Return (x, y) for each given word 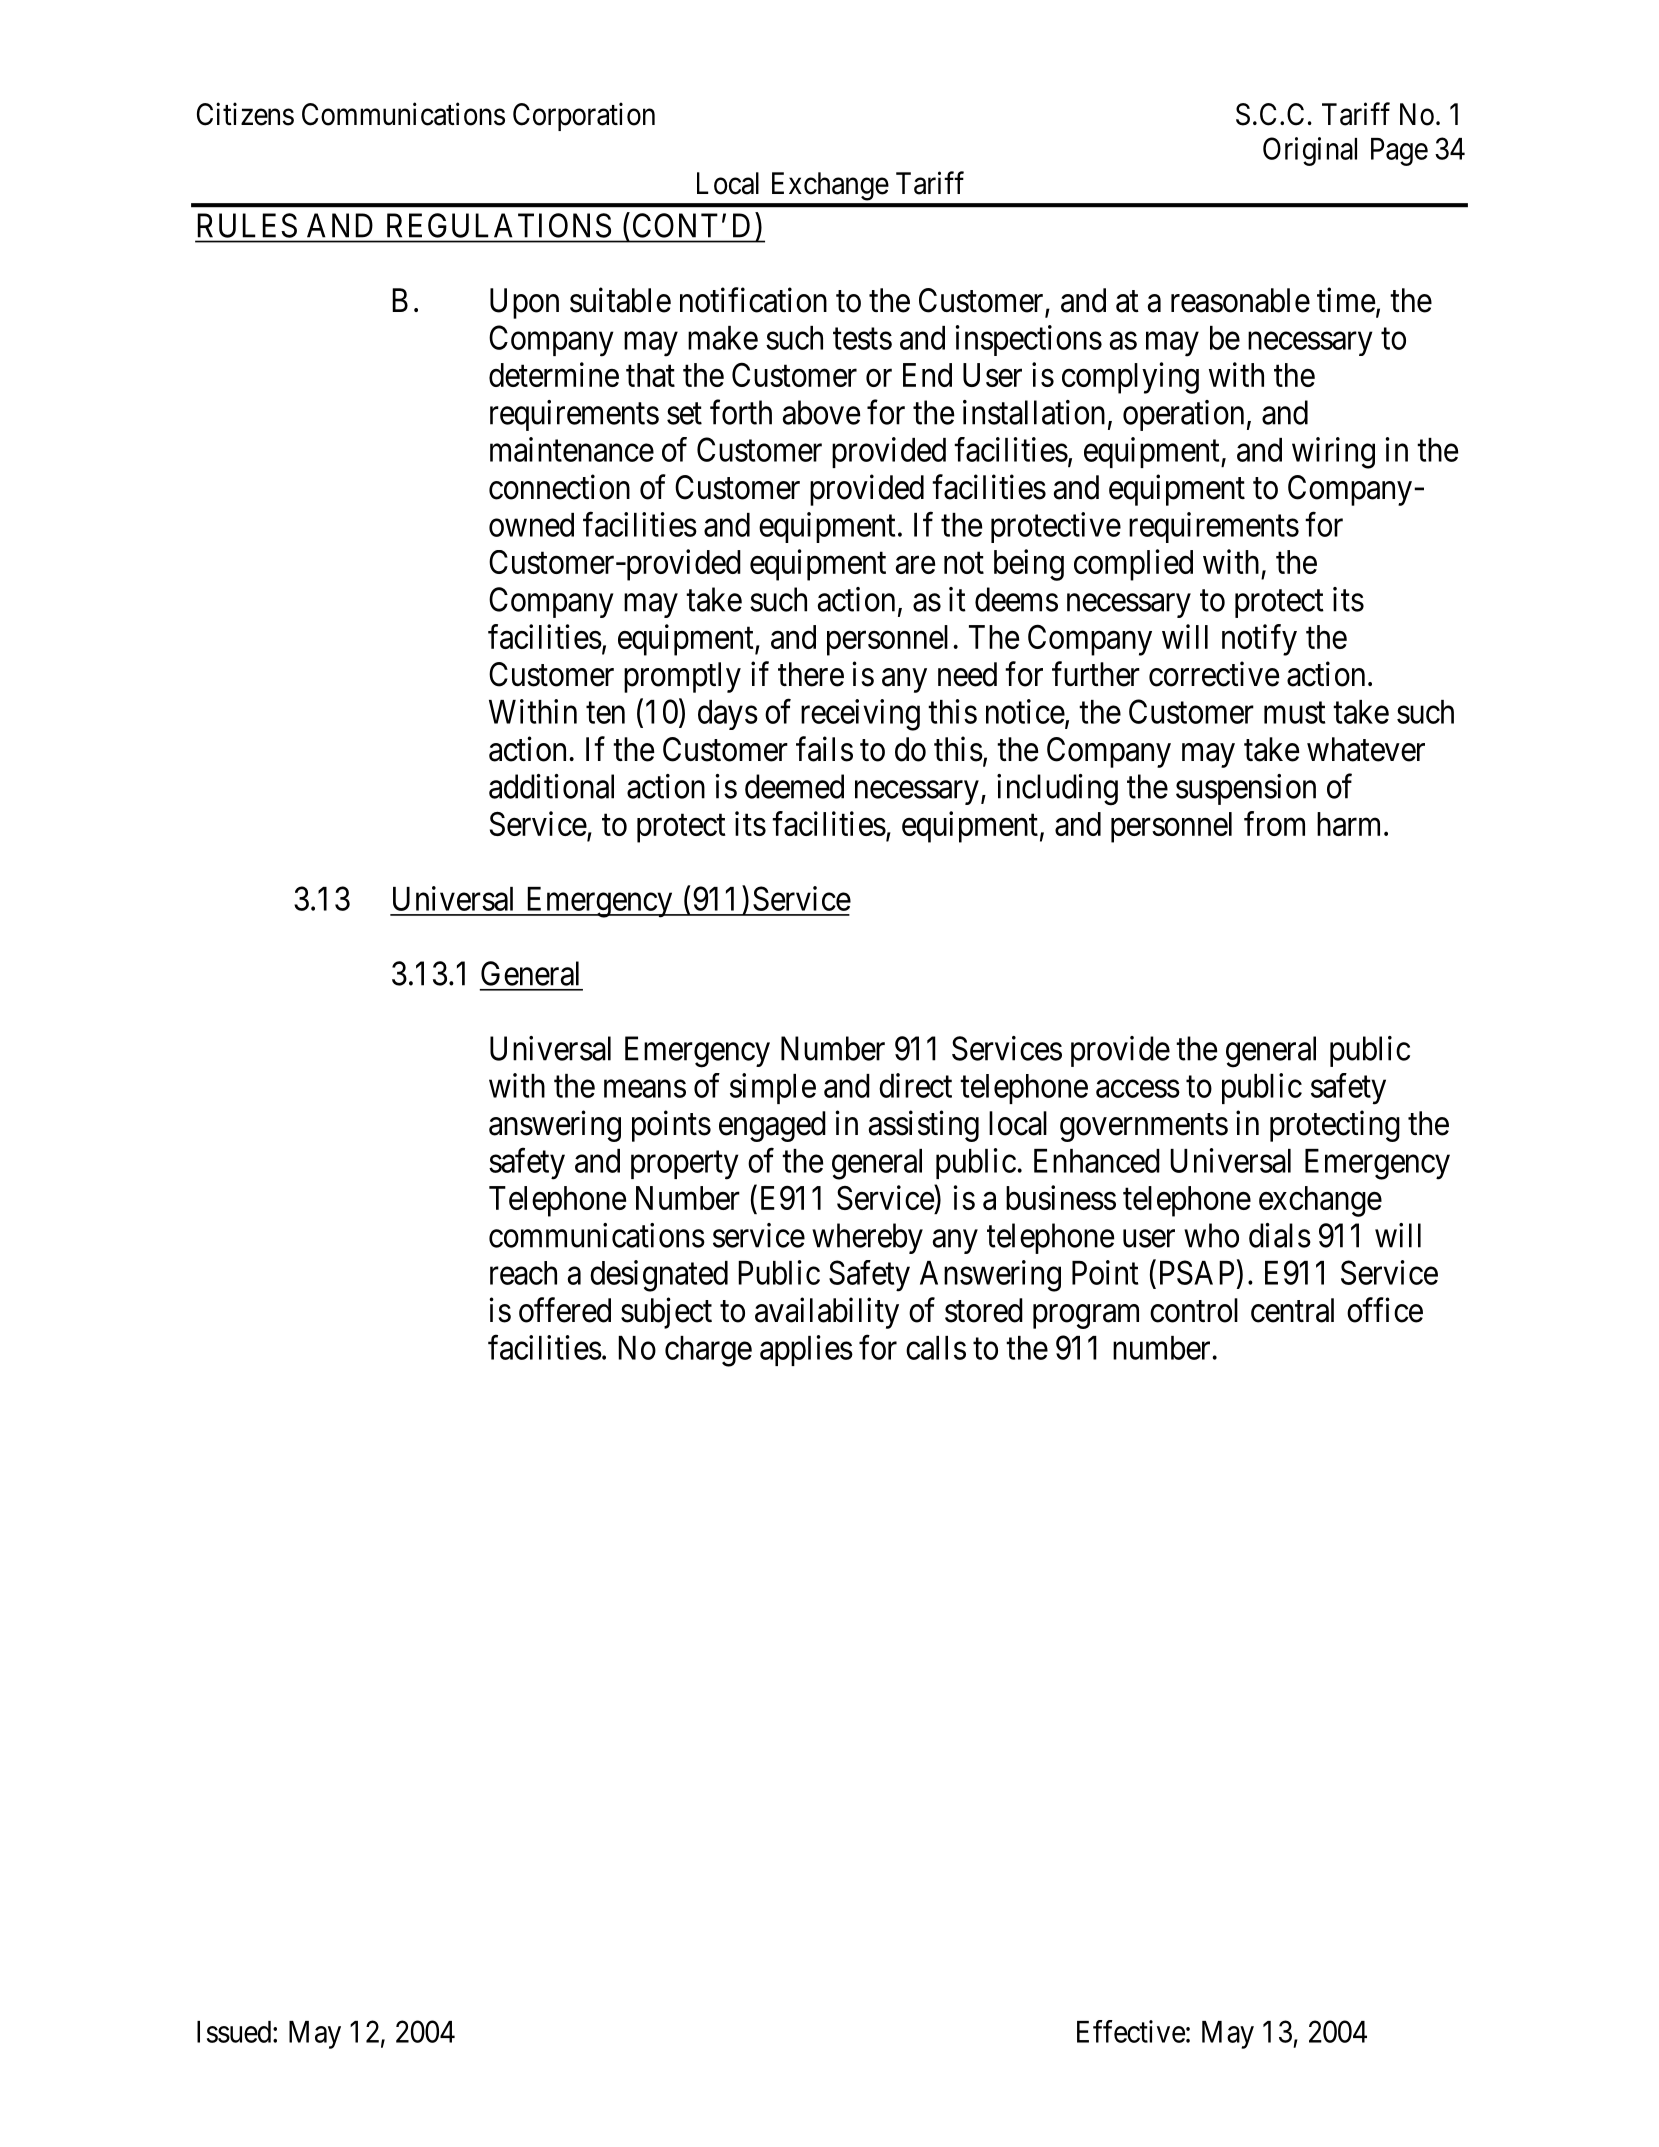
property (685, 1165)
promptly (682, 677)
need (967, 674)
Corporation (584, 116)
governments (1144, 1128)
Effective (1131, 2031)
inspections (1029, 340)
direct (915, 1085)
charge (708, 1351)
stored (984, 1310)
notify (1259, 640)
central (1292, 1310)
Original (1310, 151)
